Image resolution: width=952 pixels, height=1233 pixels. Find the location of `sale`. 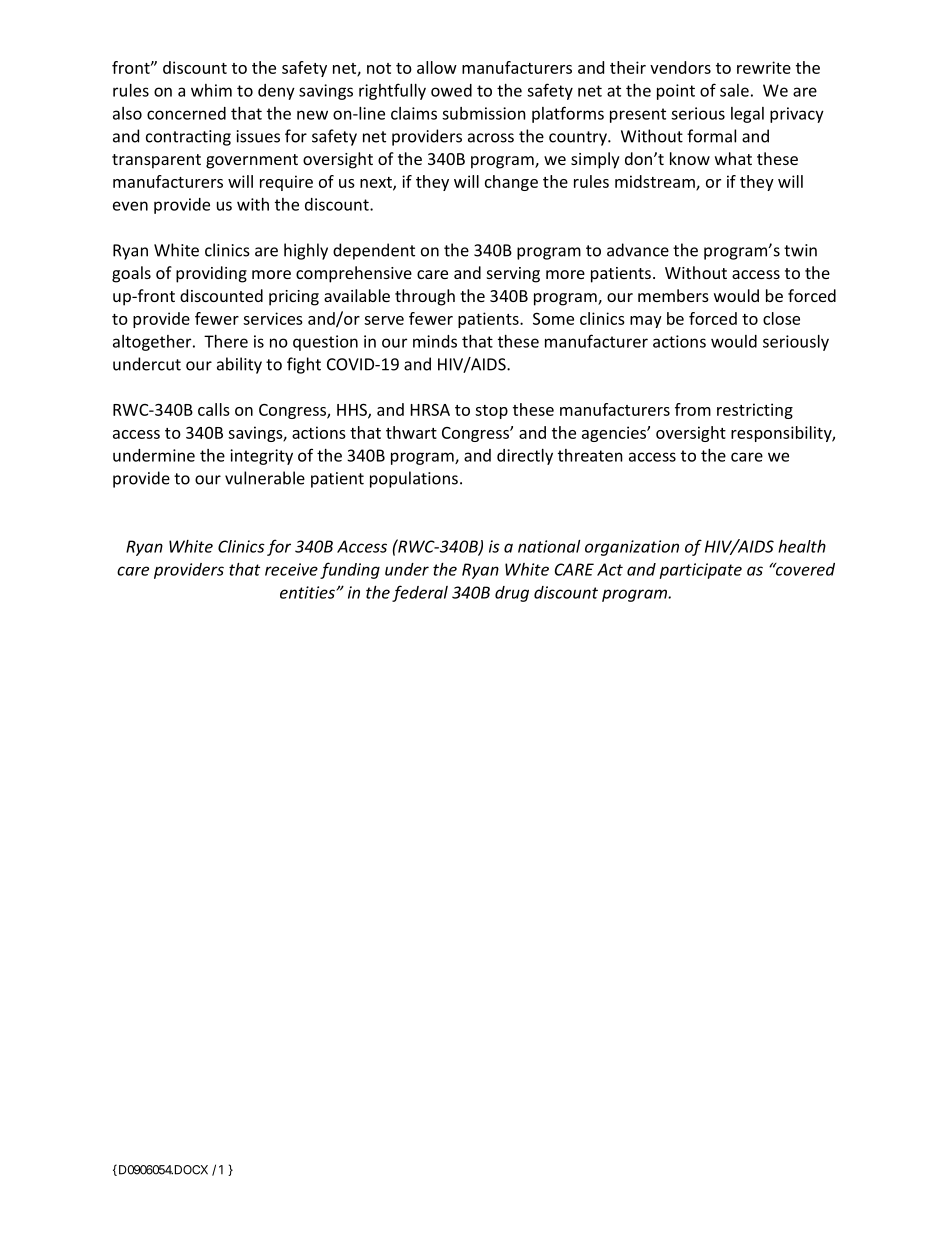

sale is located at coordinates (734, 90).
